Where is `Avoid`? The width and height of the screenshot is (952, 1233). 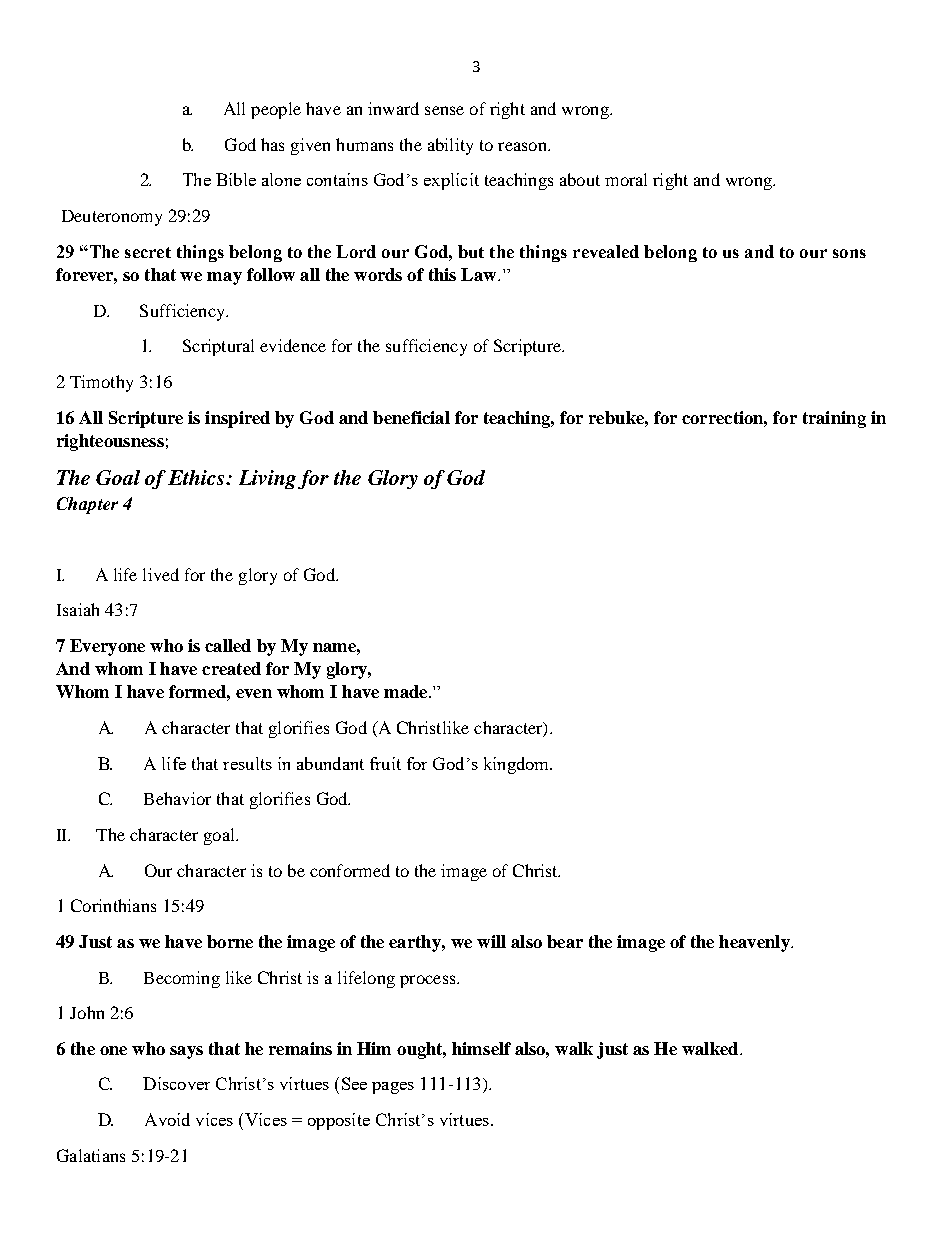 Avoid is located at coordinates (167, 1119).
